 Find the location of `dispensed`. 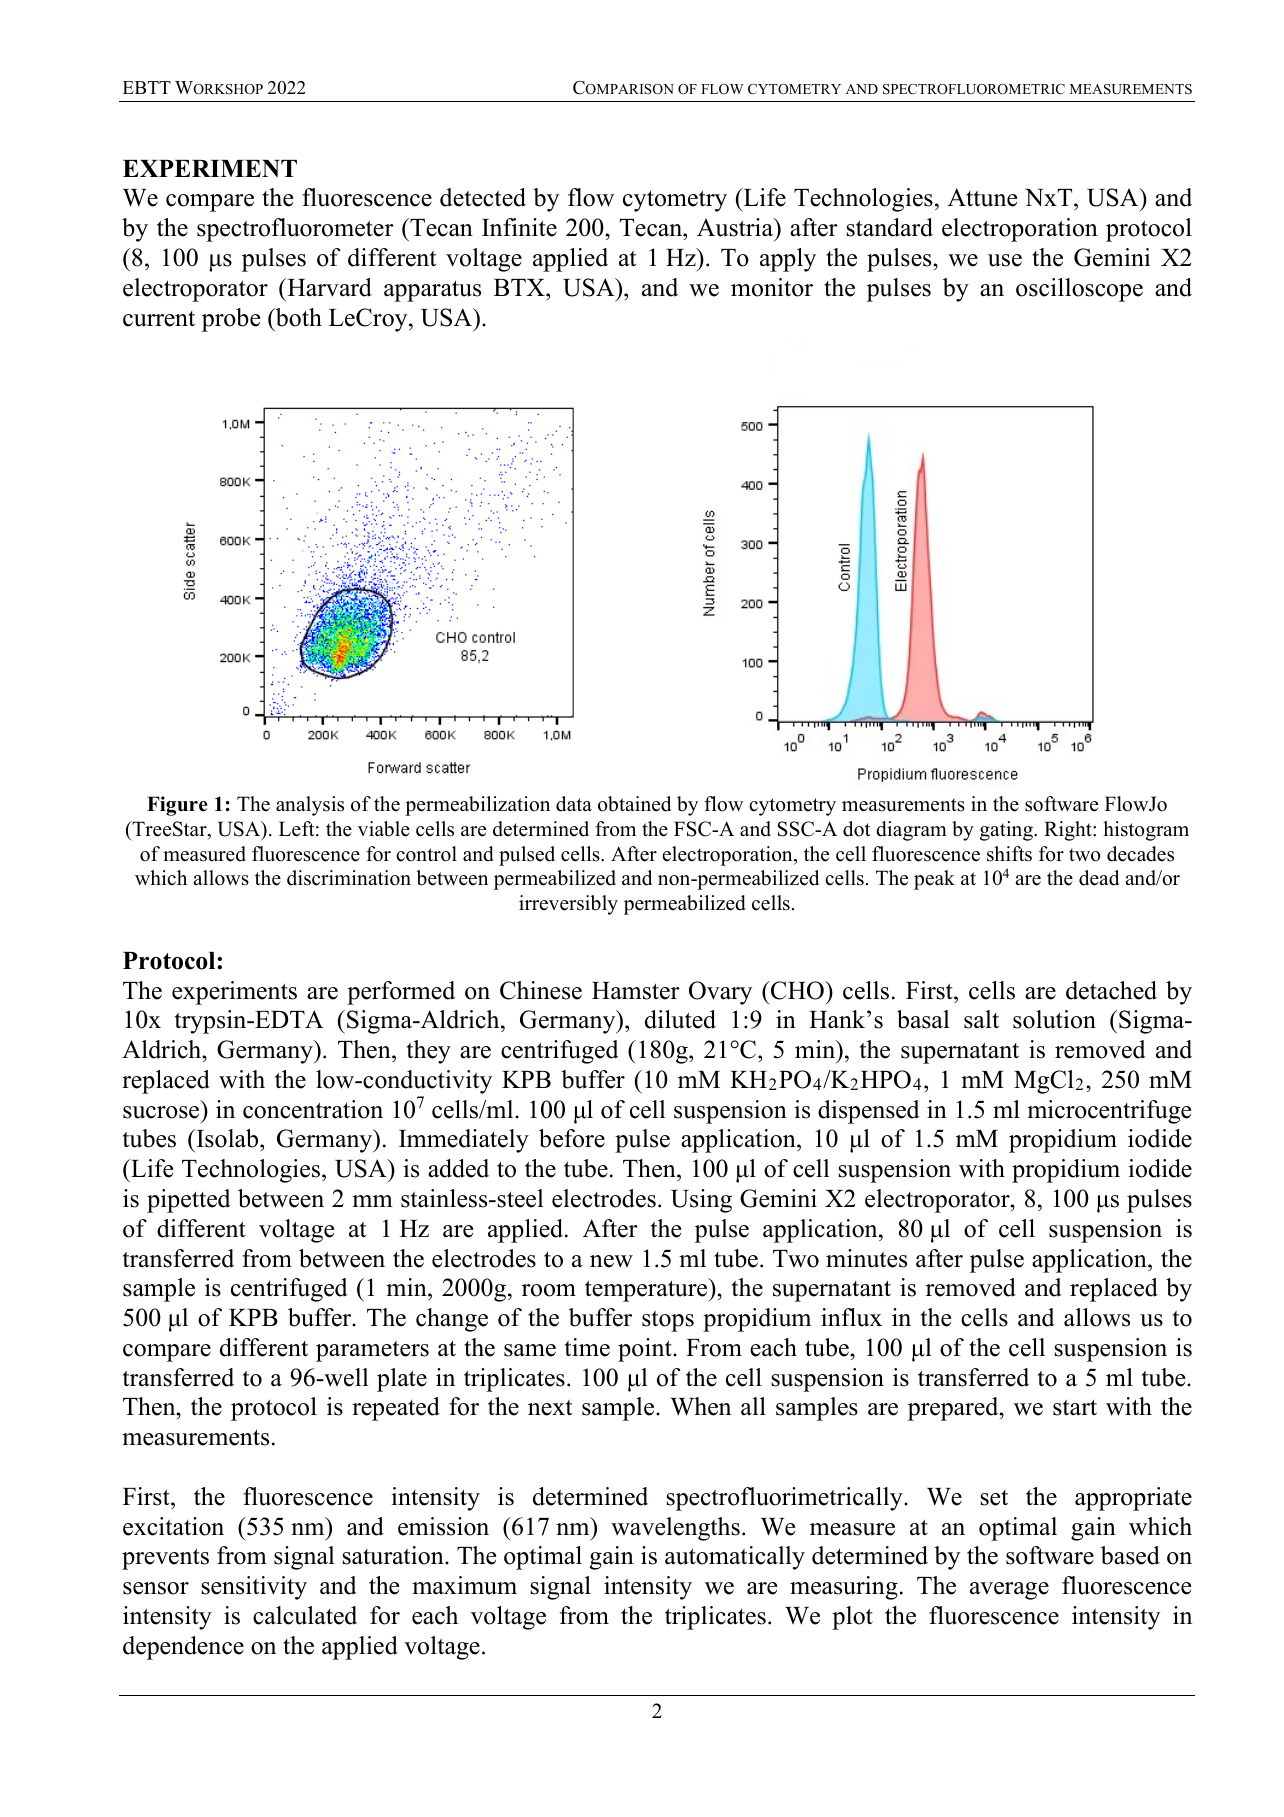

dispensed is located at coordinates (869, 1112).
